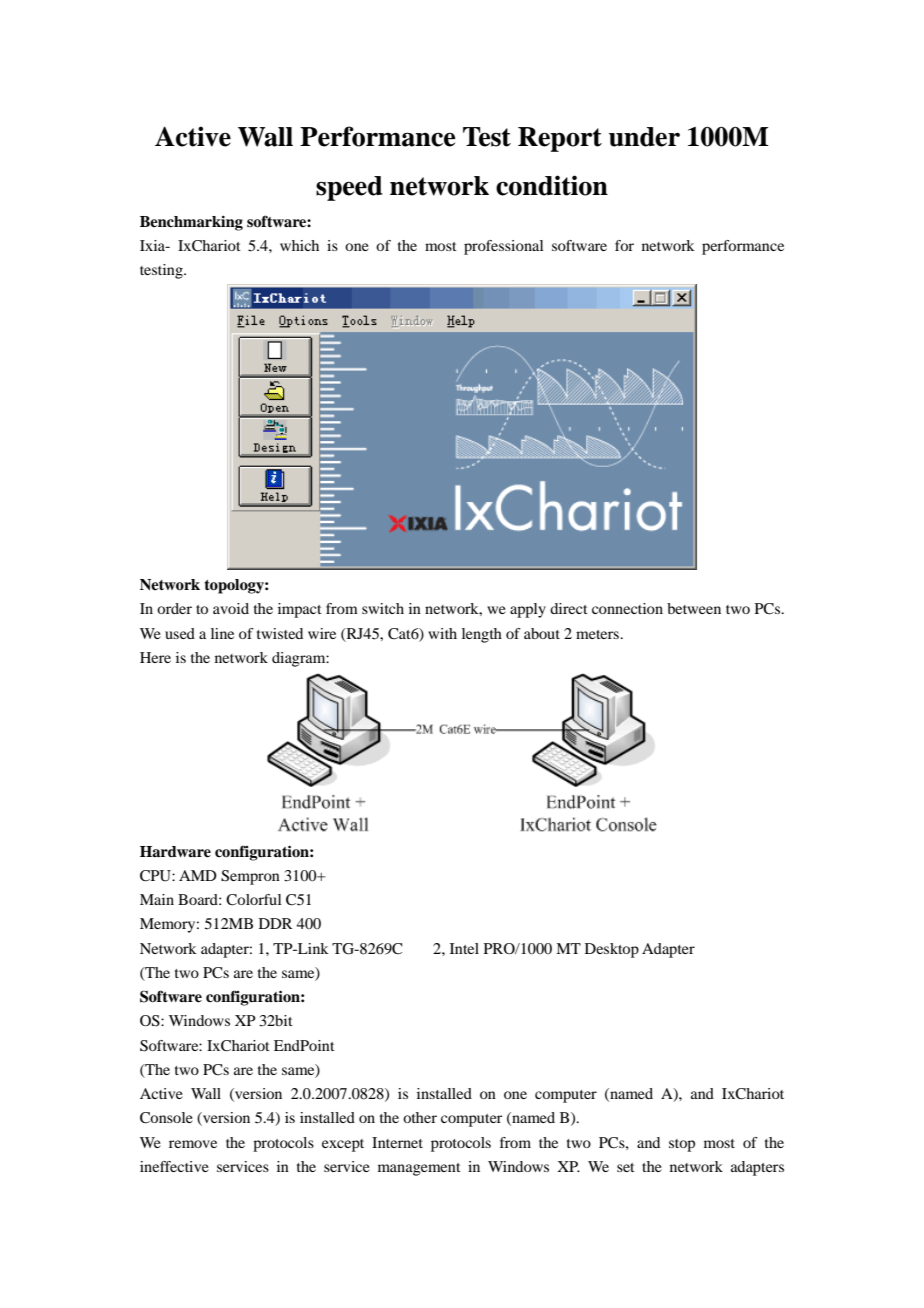 The height and width of the page is (1308, 924). I want to click on remove, so click(193, 1144).
